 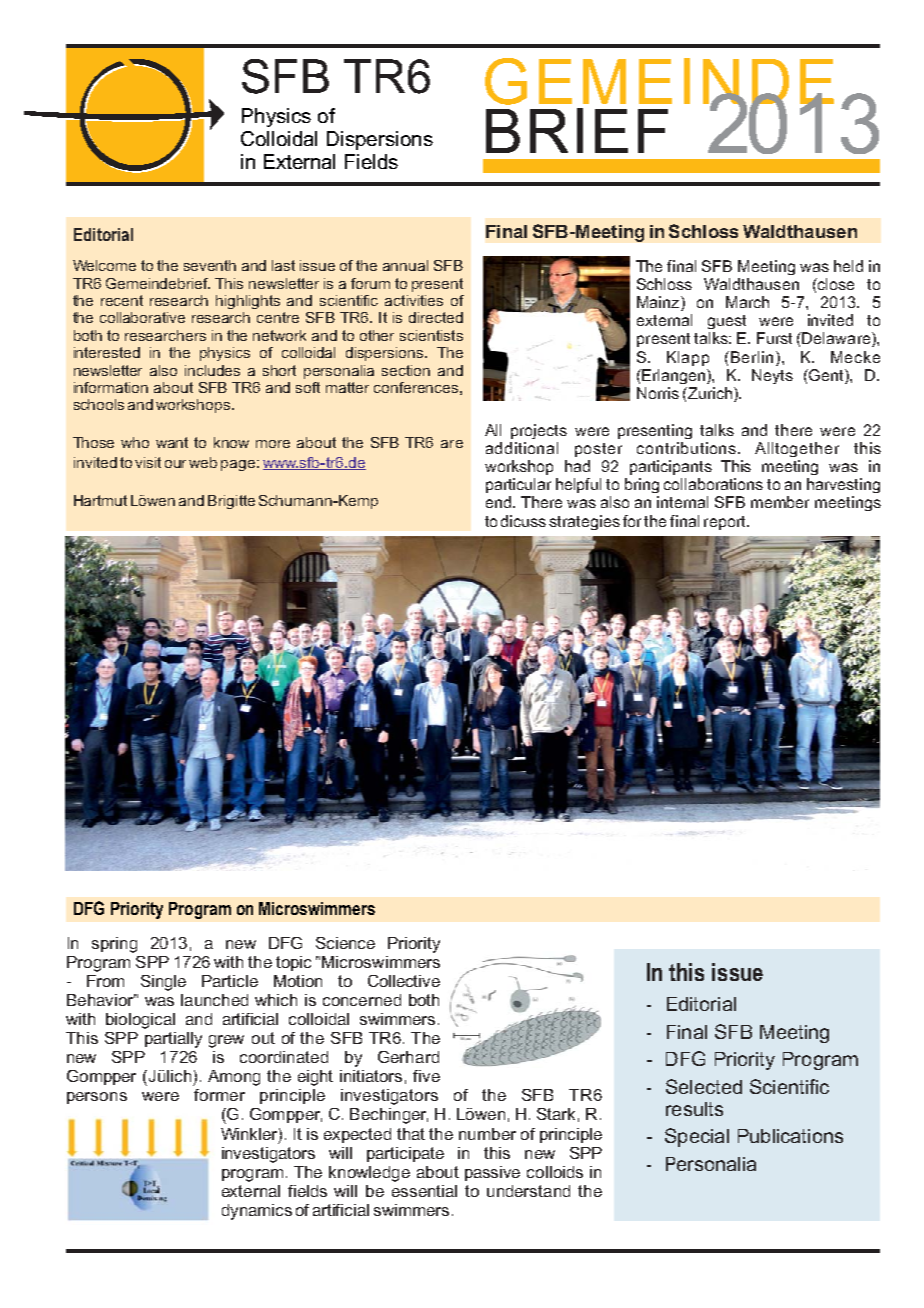 What do you see at coordinates (345, 943) in the image?
I see `Science` at bounding box center [345, 943].
